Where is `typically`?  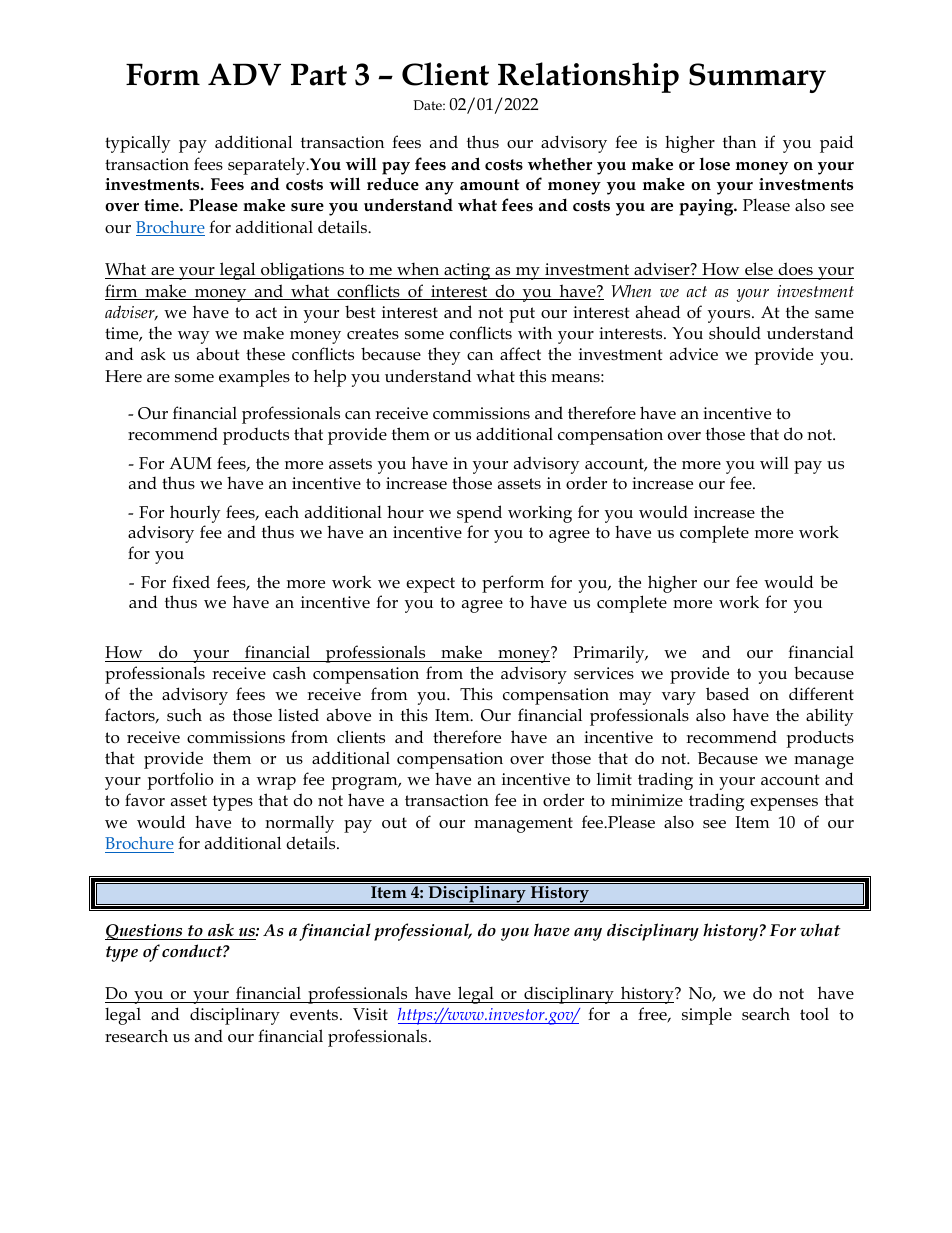 typically is located at coordinates (138, 144).
